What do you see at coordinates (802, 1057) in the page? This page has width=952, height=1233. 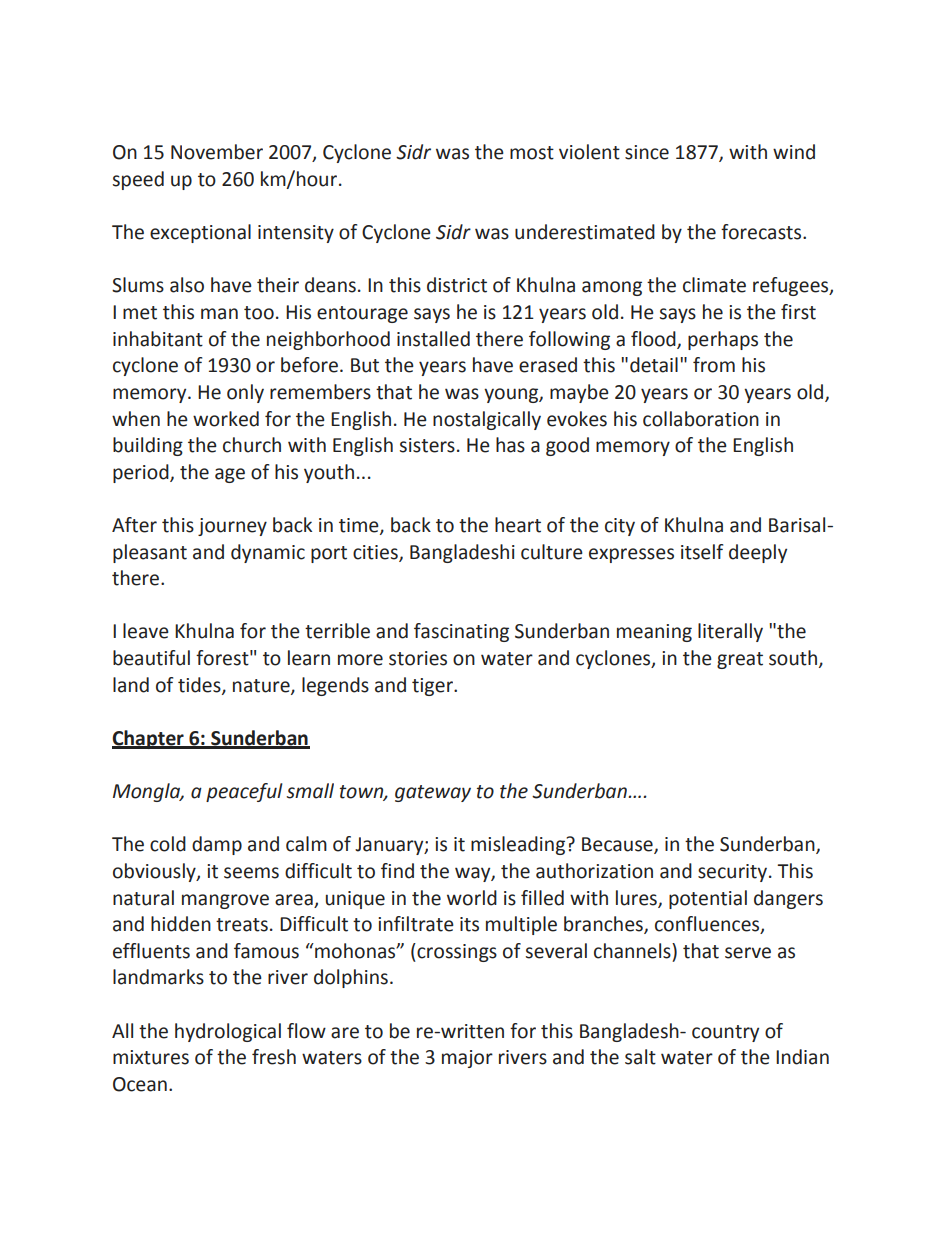 I see `Indian` at bounding box center [802, 1057].
